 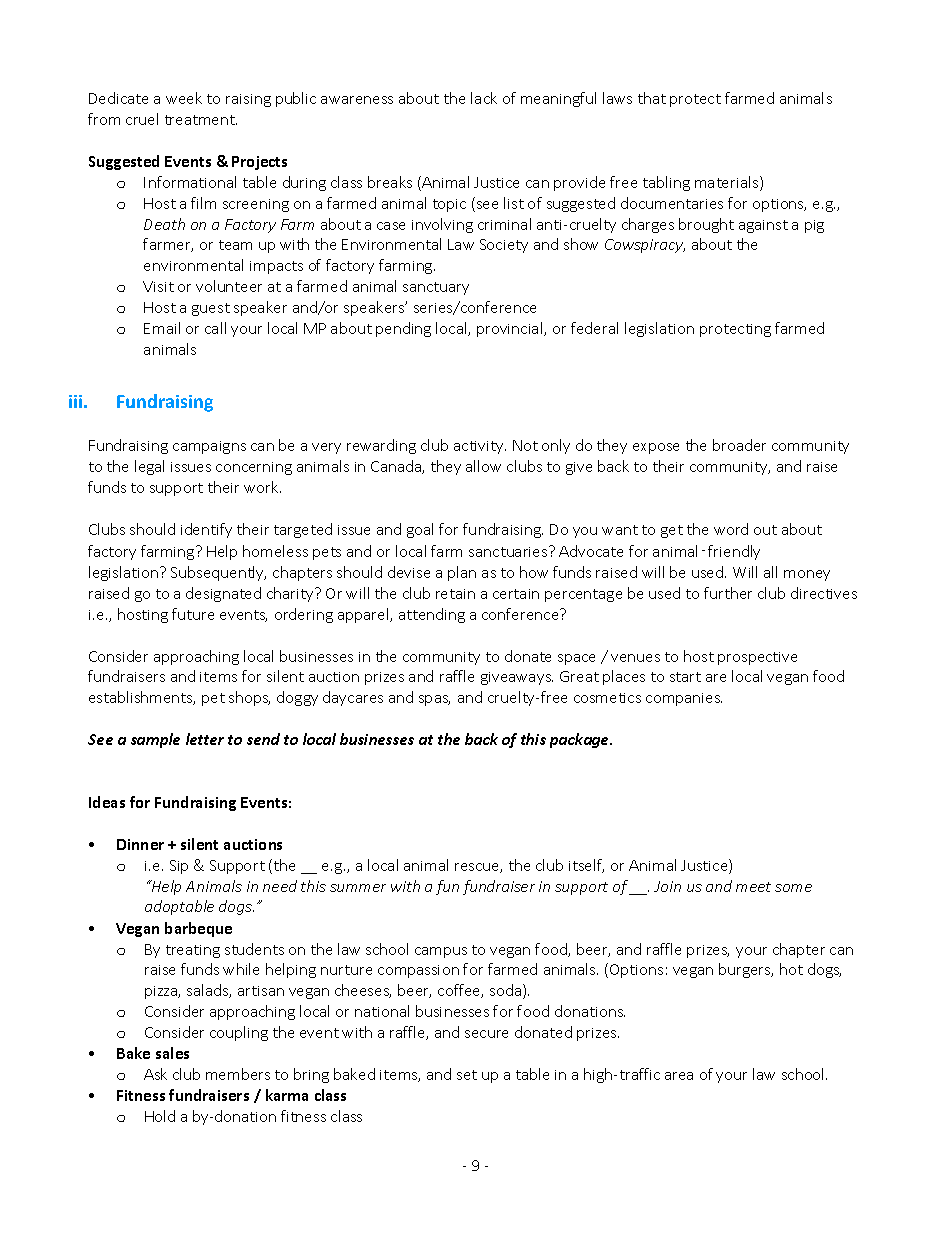 What do you see at coordinates (728, 183) in the document?
I see `materials` at bounding box center [728, 183].
